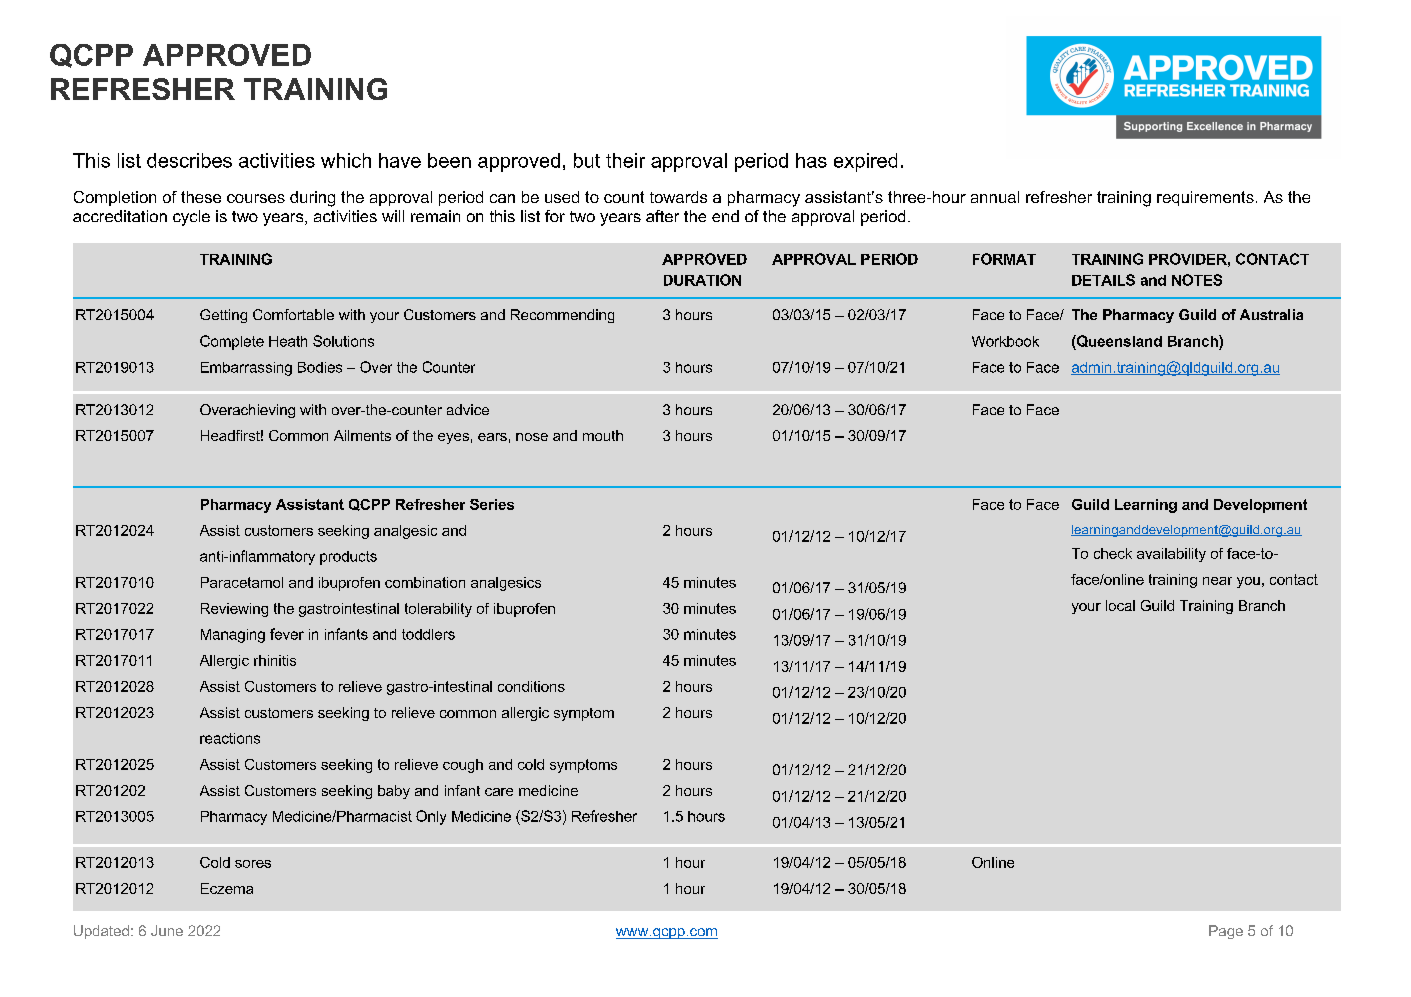  Describe the element at coordinates (1005, 341) in the document. I see `Workbook` at that location.
